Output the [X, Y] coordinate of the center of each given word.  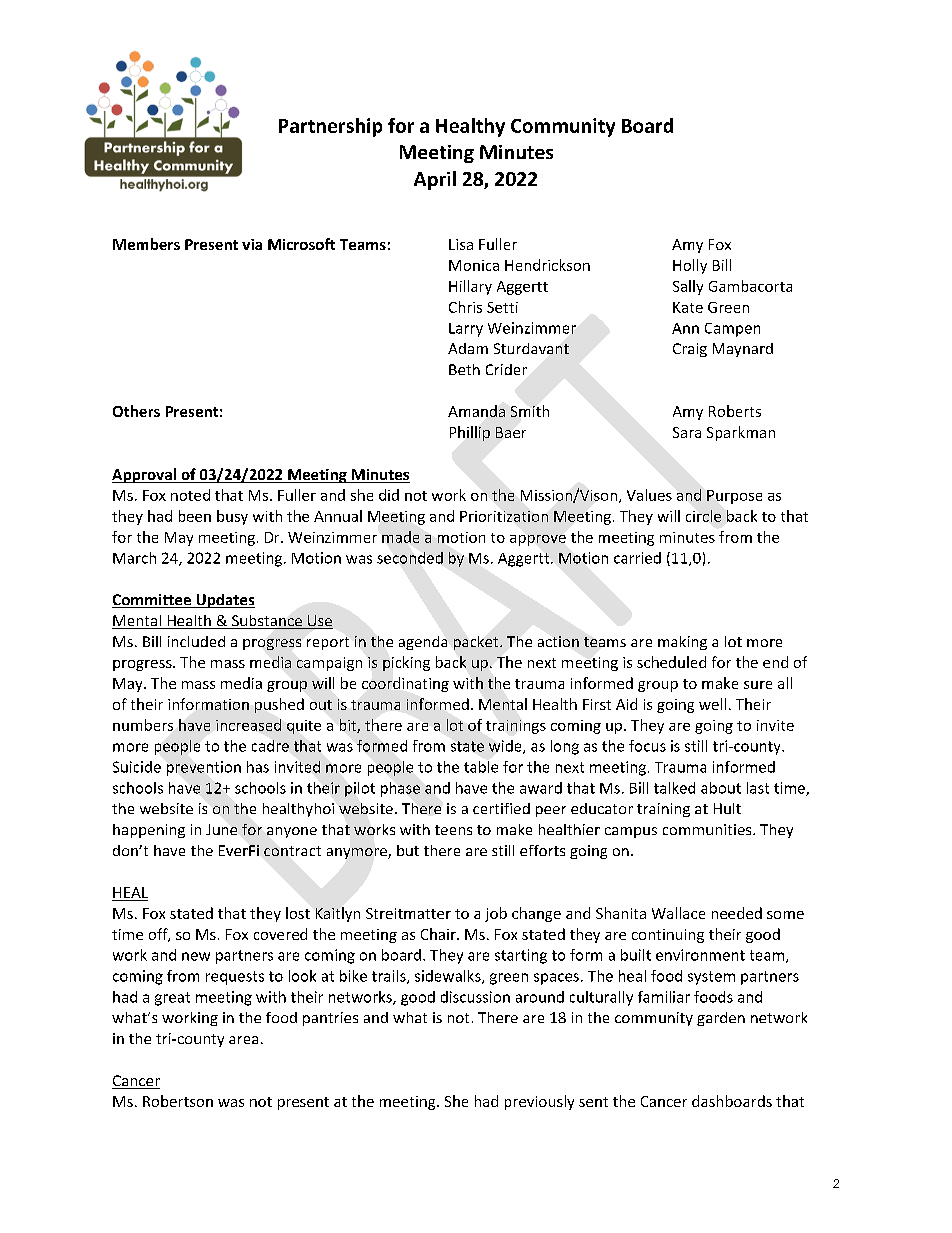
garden [721, 1019]
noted [190, 495]
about [721, 788]
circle [703, 516]
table [481, 767]
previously [539, 1102]
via [252, 244]
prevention [204, 768]
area [243, 1040]
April [435, 180]
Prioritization [504, 516]
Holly [690, 266]
